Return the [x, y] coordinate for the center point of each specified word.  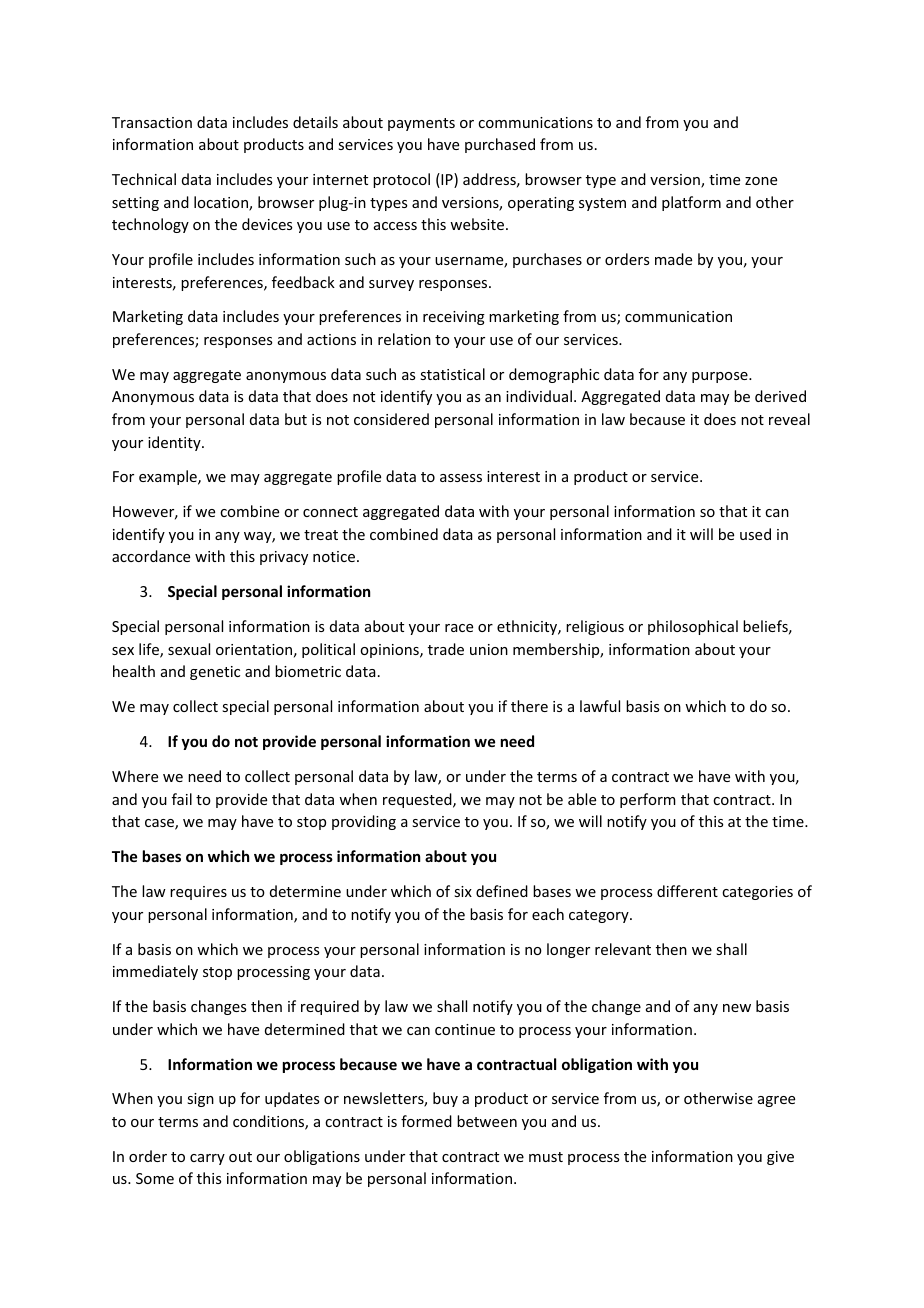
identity [175, 443]
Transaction [152, 122]
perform [648, 800]
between [487, 1121]
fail [182, 799]
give [780, 1158]
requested [418, 800]
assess [461, 478]
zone [761, 181]
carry [207, 1159]
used [755, 534]
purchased [500, 145]
